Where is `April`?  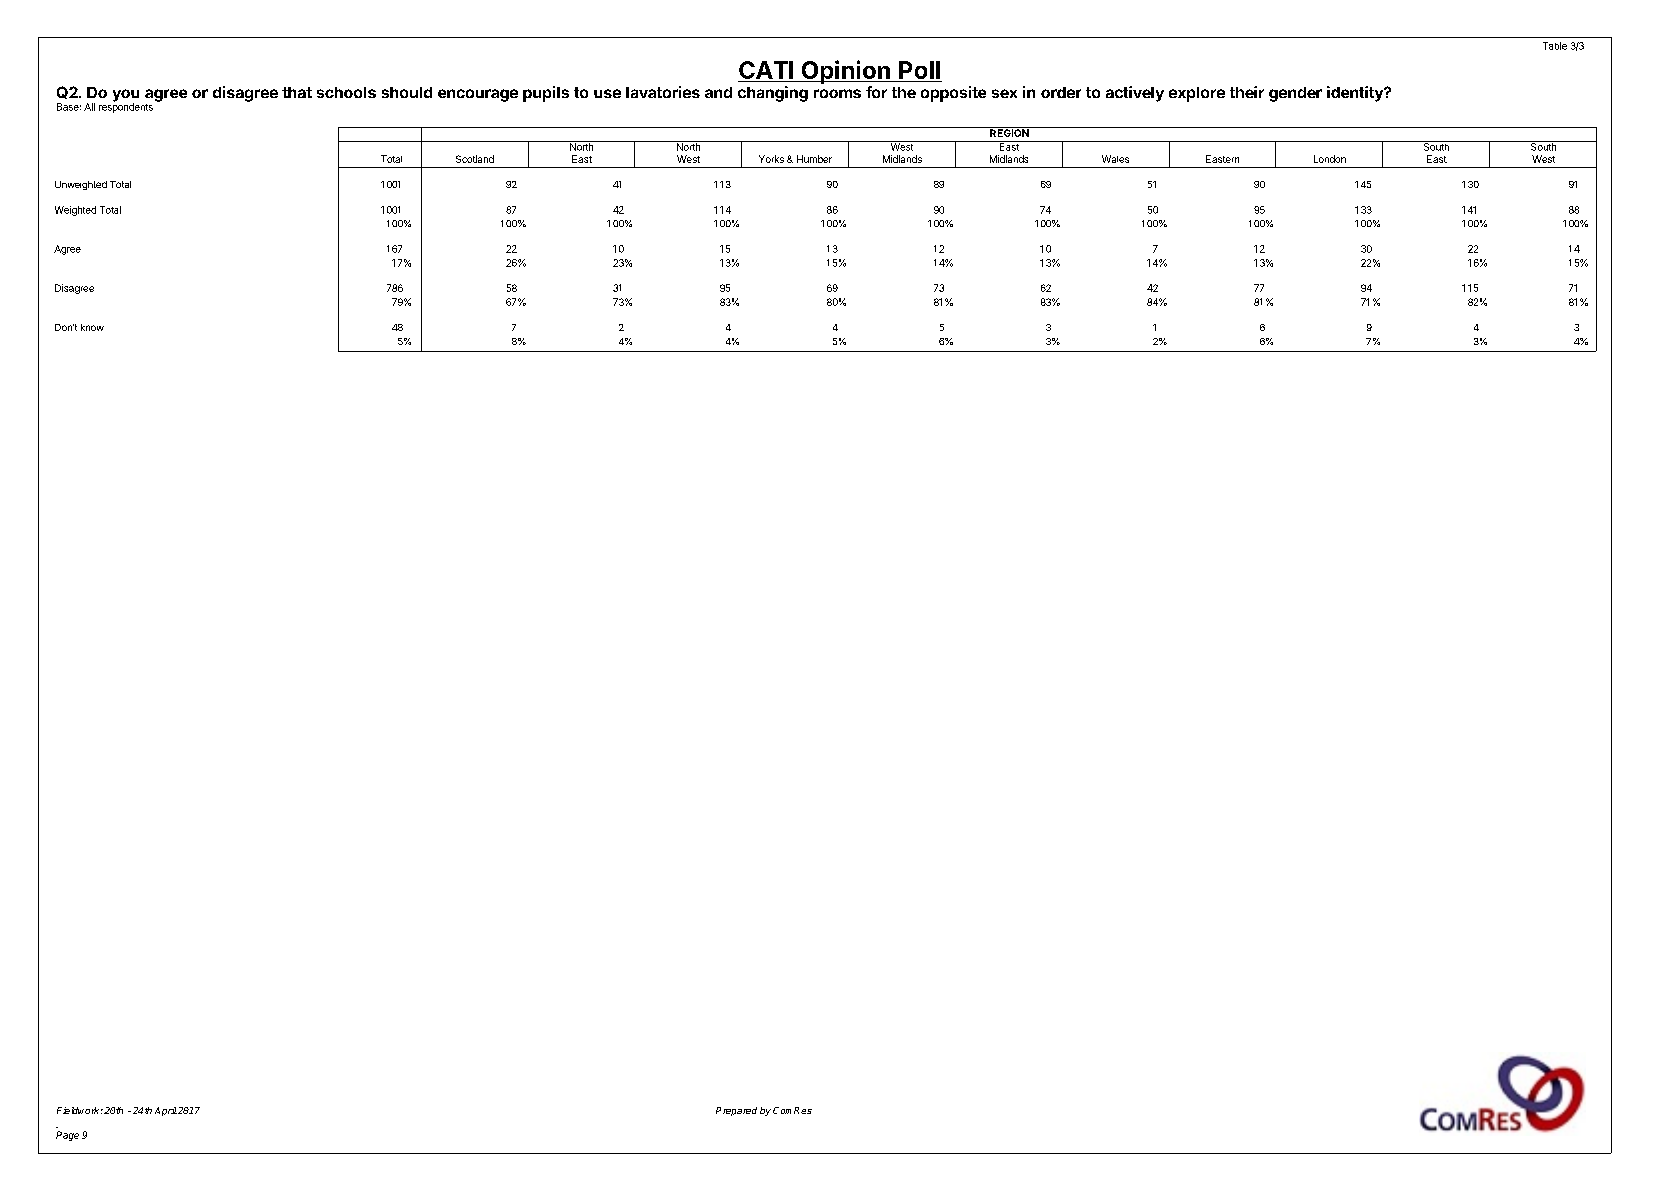 April is located at coordinates (166, 1111).
